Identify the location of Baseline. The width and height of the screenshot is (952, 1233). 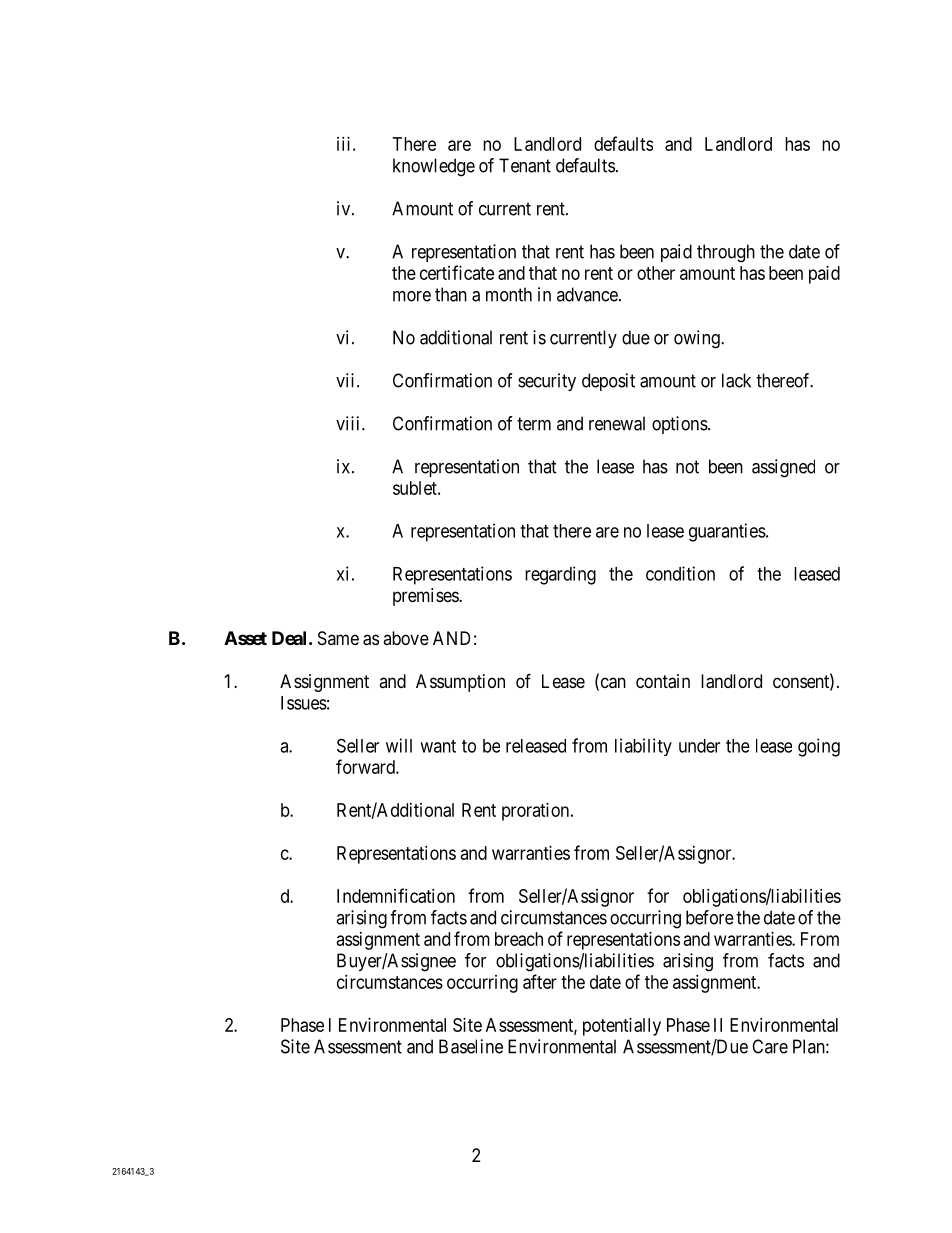
(471, 1046).
